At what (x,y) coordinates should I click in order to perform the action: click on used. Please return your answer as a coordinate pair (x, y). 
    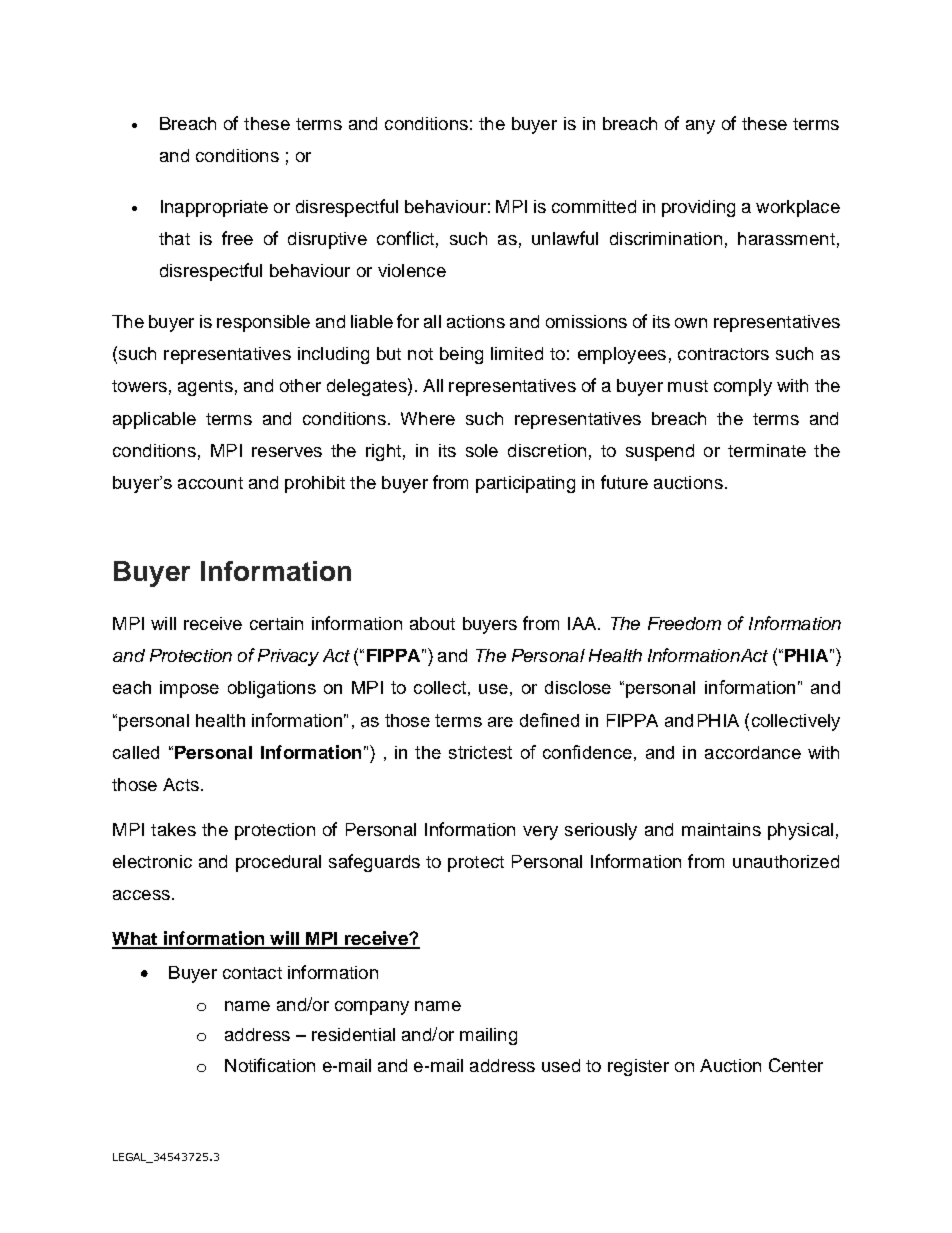
    Looking at the image, I should click on (561, 1065).
